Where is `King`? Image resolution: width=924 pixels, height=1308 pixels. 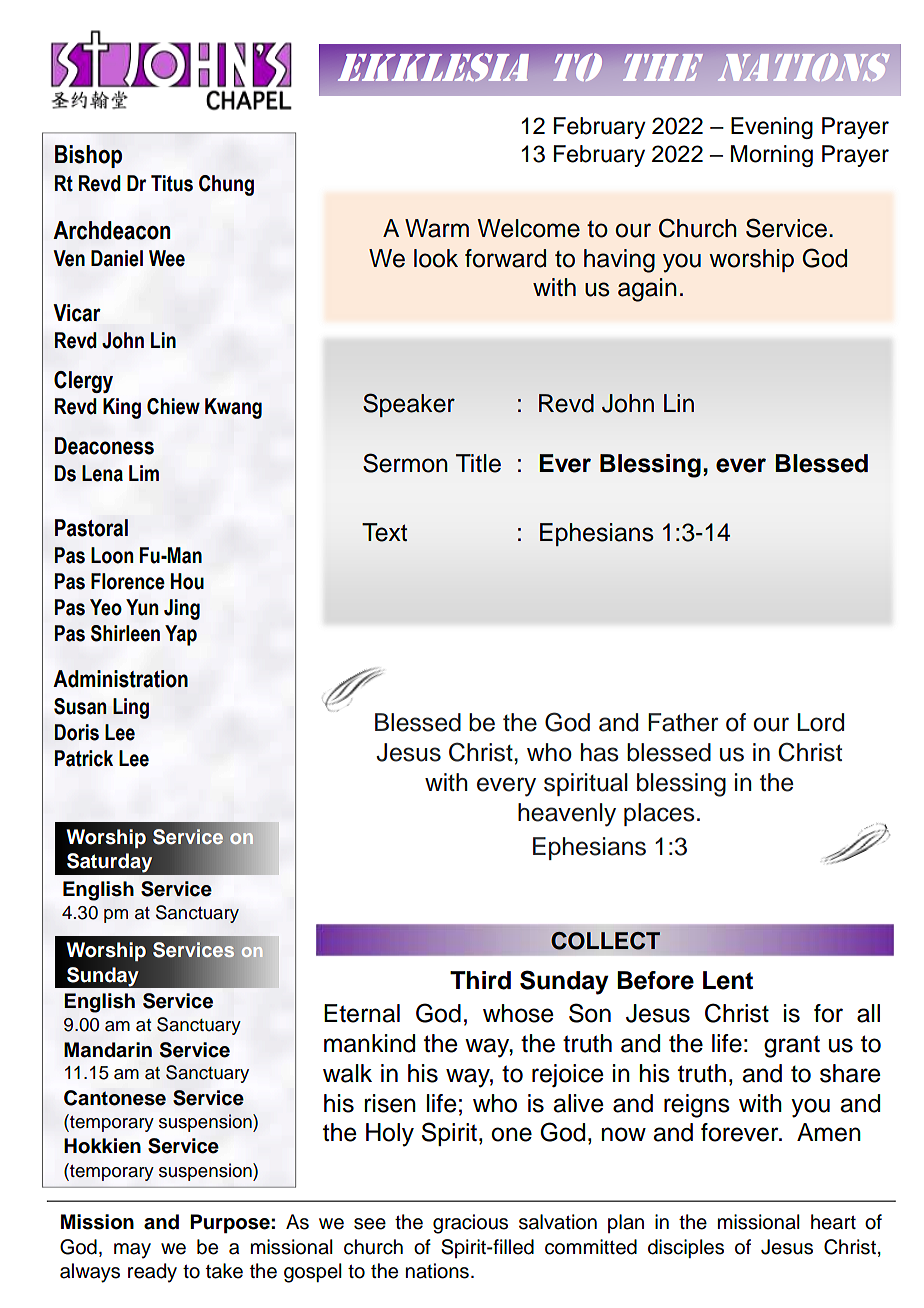
King is located at coordinates (122, 408).
